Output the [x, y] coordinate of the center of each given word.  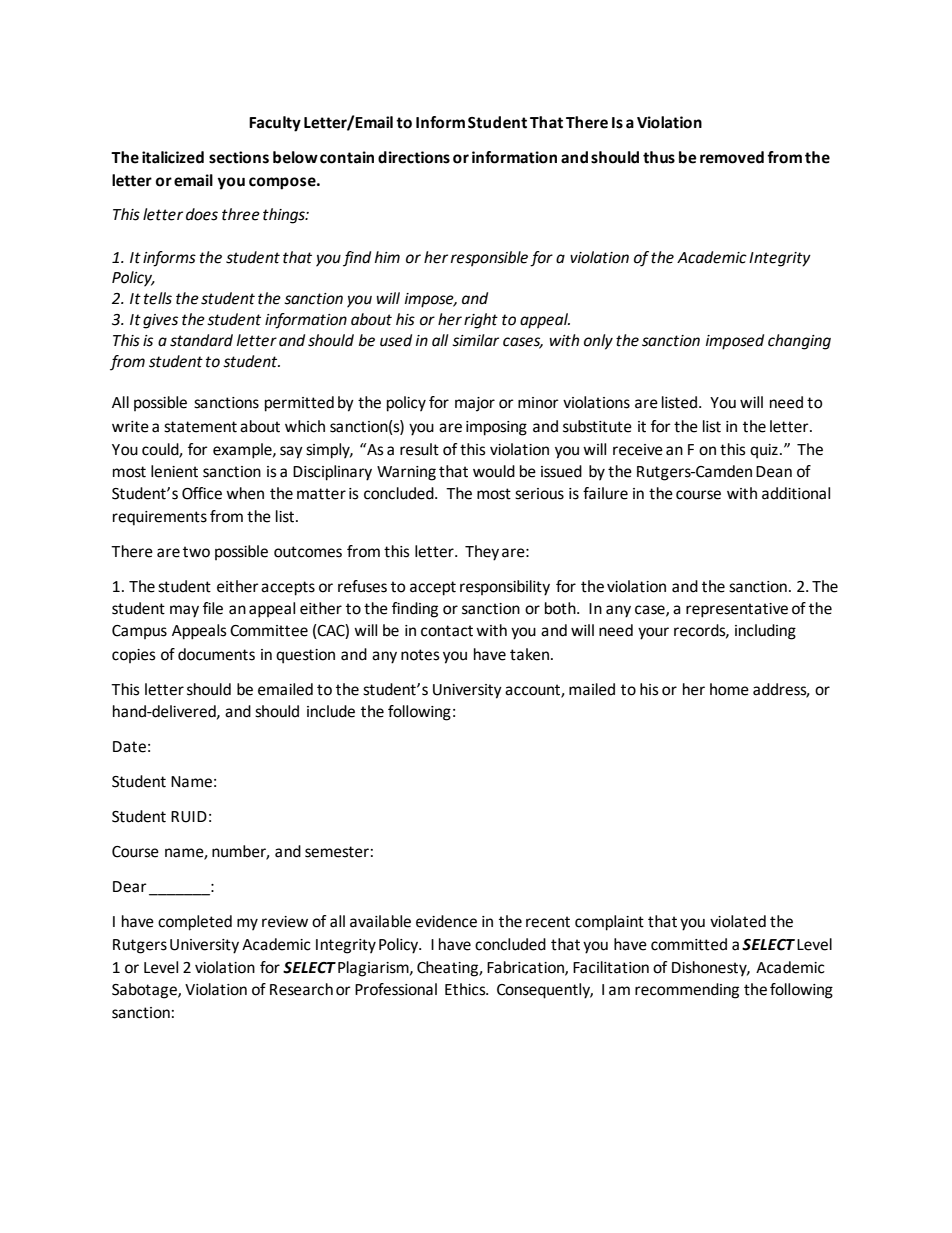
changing [799, 342]
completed [195, 923]
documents [216, 654]
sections [239, 157]
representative [737, 610]
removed [732, 157]
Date [129, 747]
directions [414, 157]
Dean [774, 472]
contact [447, 631]
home [729, 689]
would [494, 471]
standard [201, 340]
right [481, 321]
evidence [446, 921]
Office [202, 493]
